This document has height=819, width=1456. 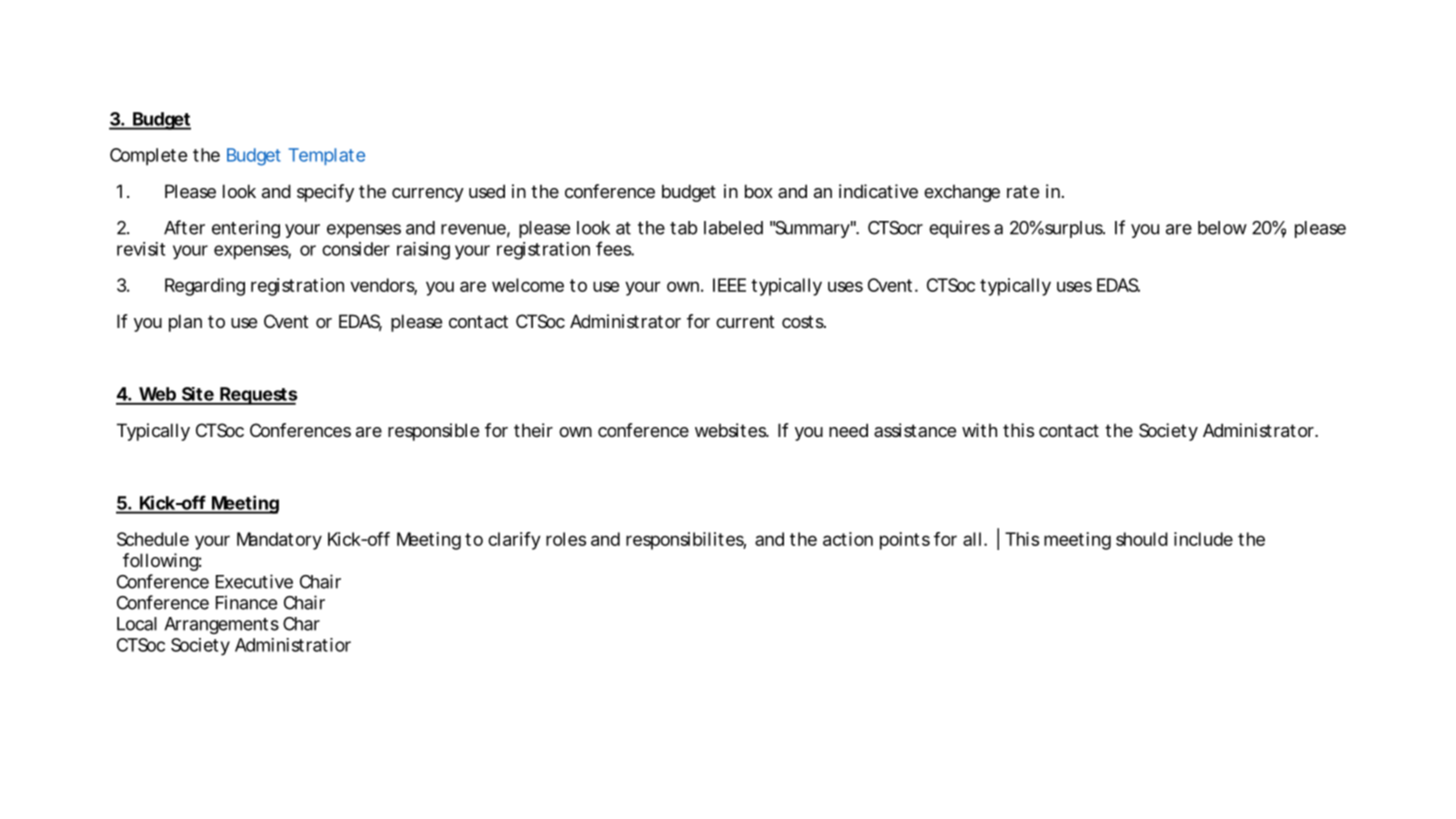 What do you see at coordinates (528, 285) in the document?
I see `welcome` at bounding box center [528, 285].
